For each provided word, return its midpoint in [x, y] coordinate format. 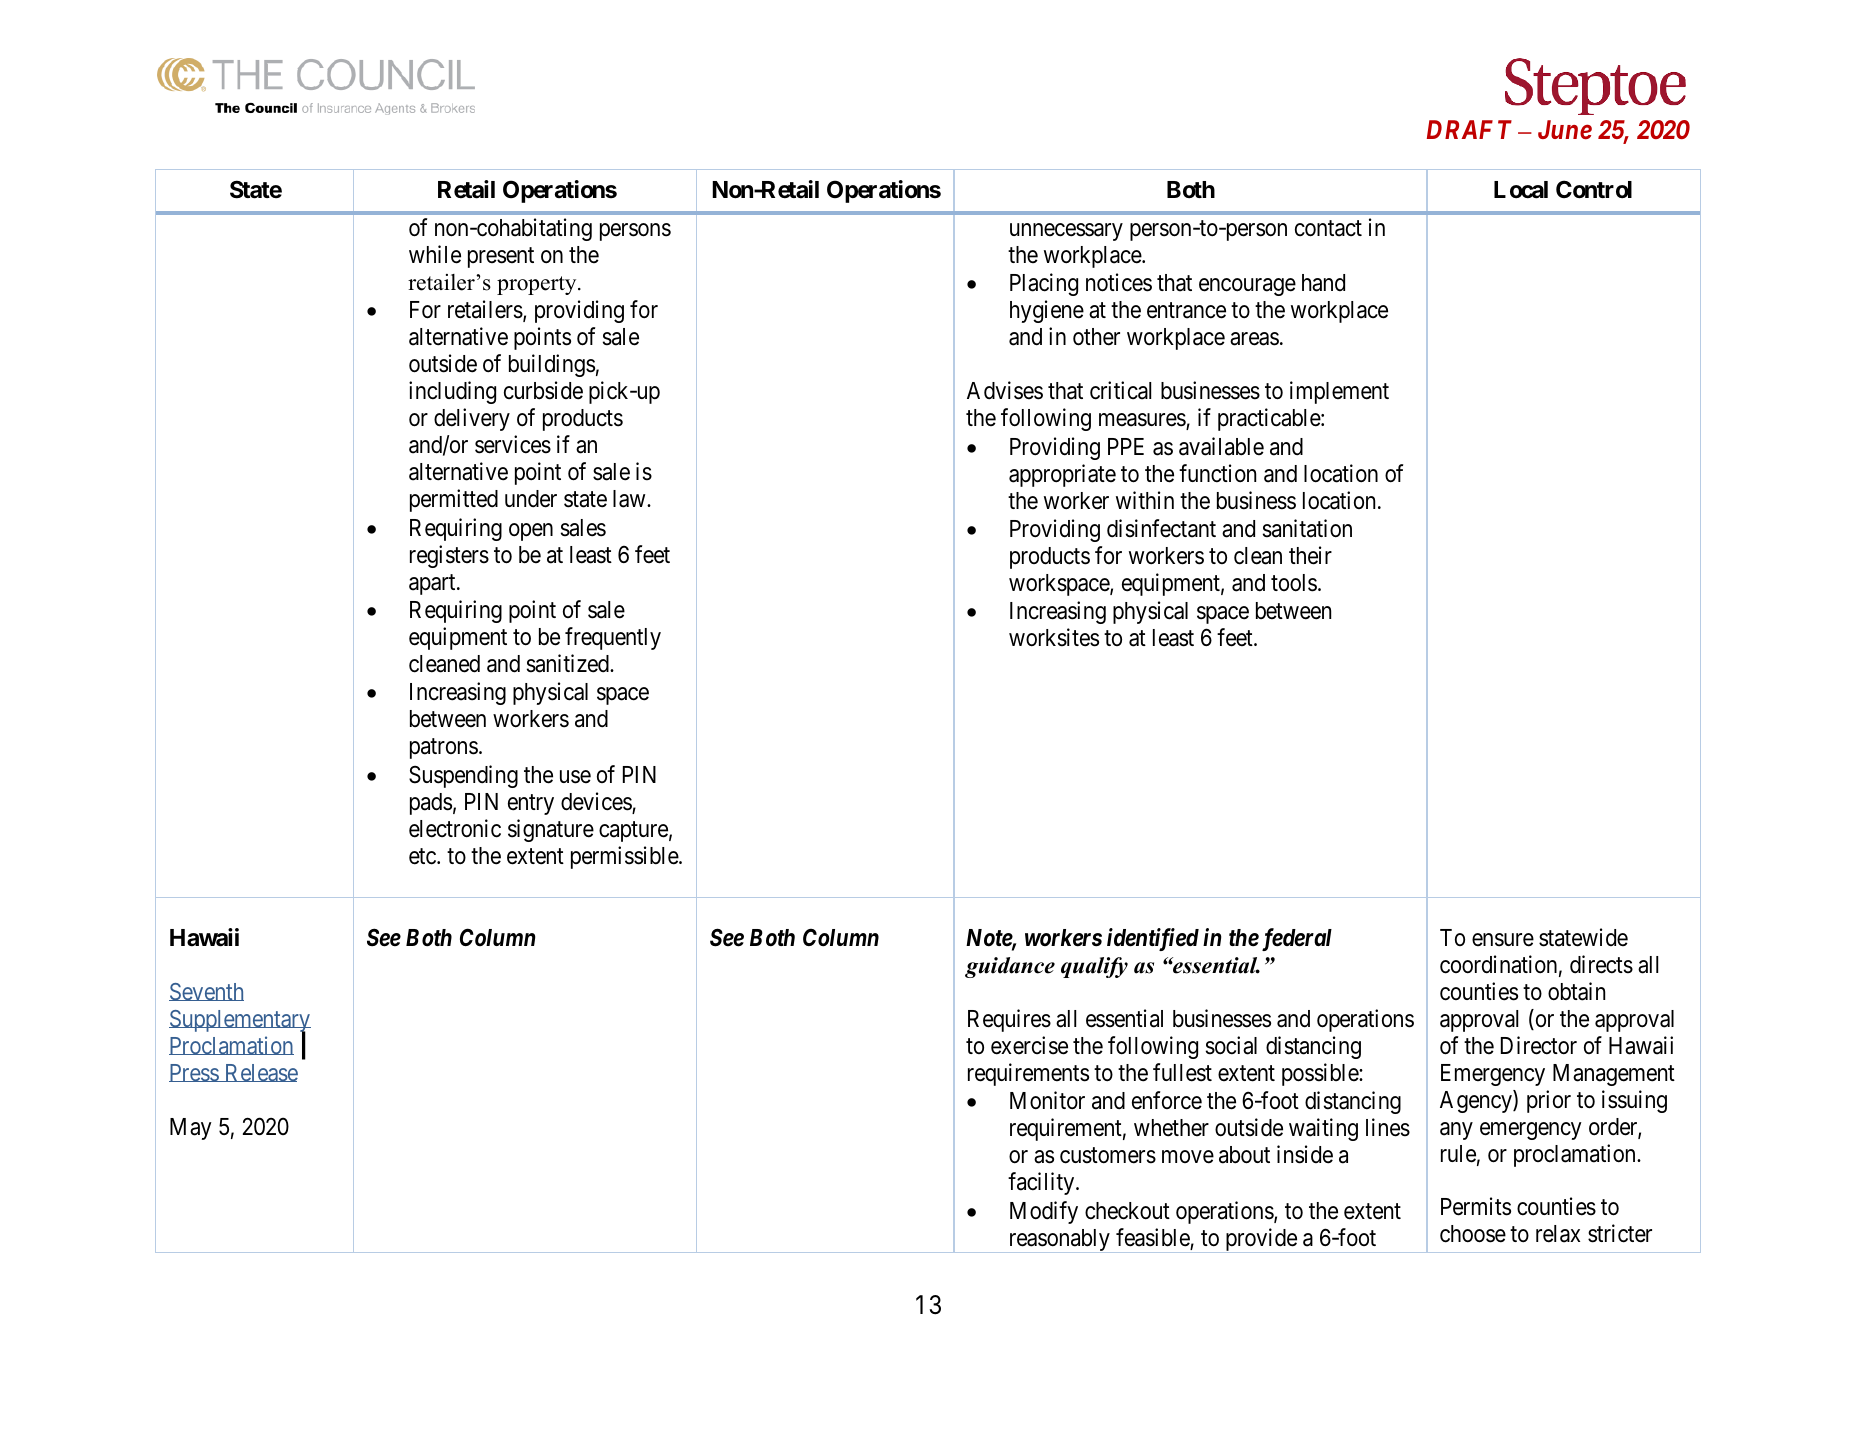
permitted [454, 500]
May [191, 1129]
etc [423, 856]
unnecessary [1066, 232]
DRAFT [1469, 129]
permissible [625, 857]
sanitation [1307, 529]
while [435, 254]
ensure [1503, 940]
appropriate [1062, 475]
